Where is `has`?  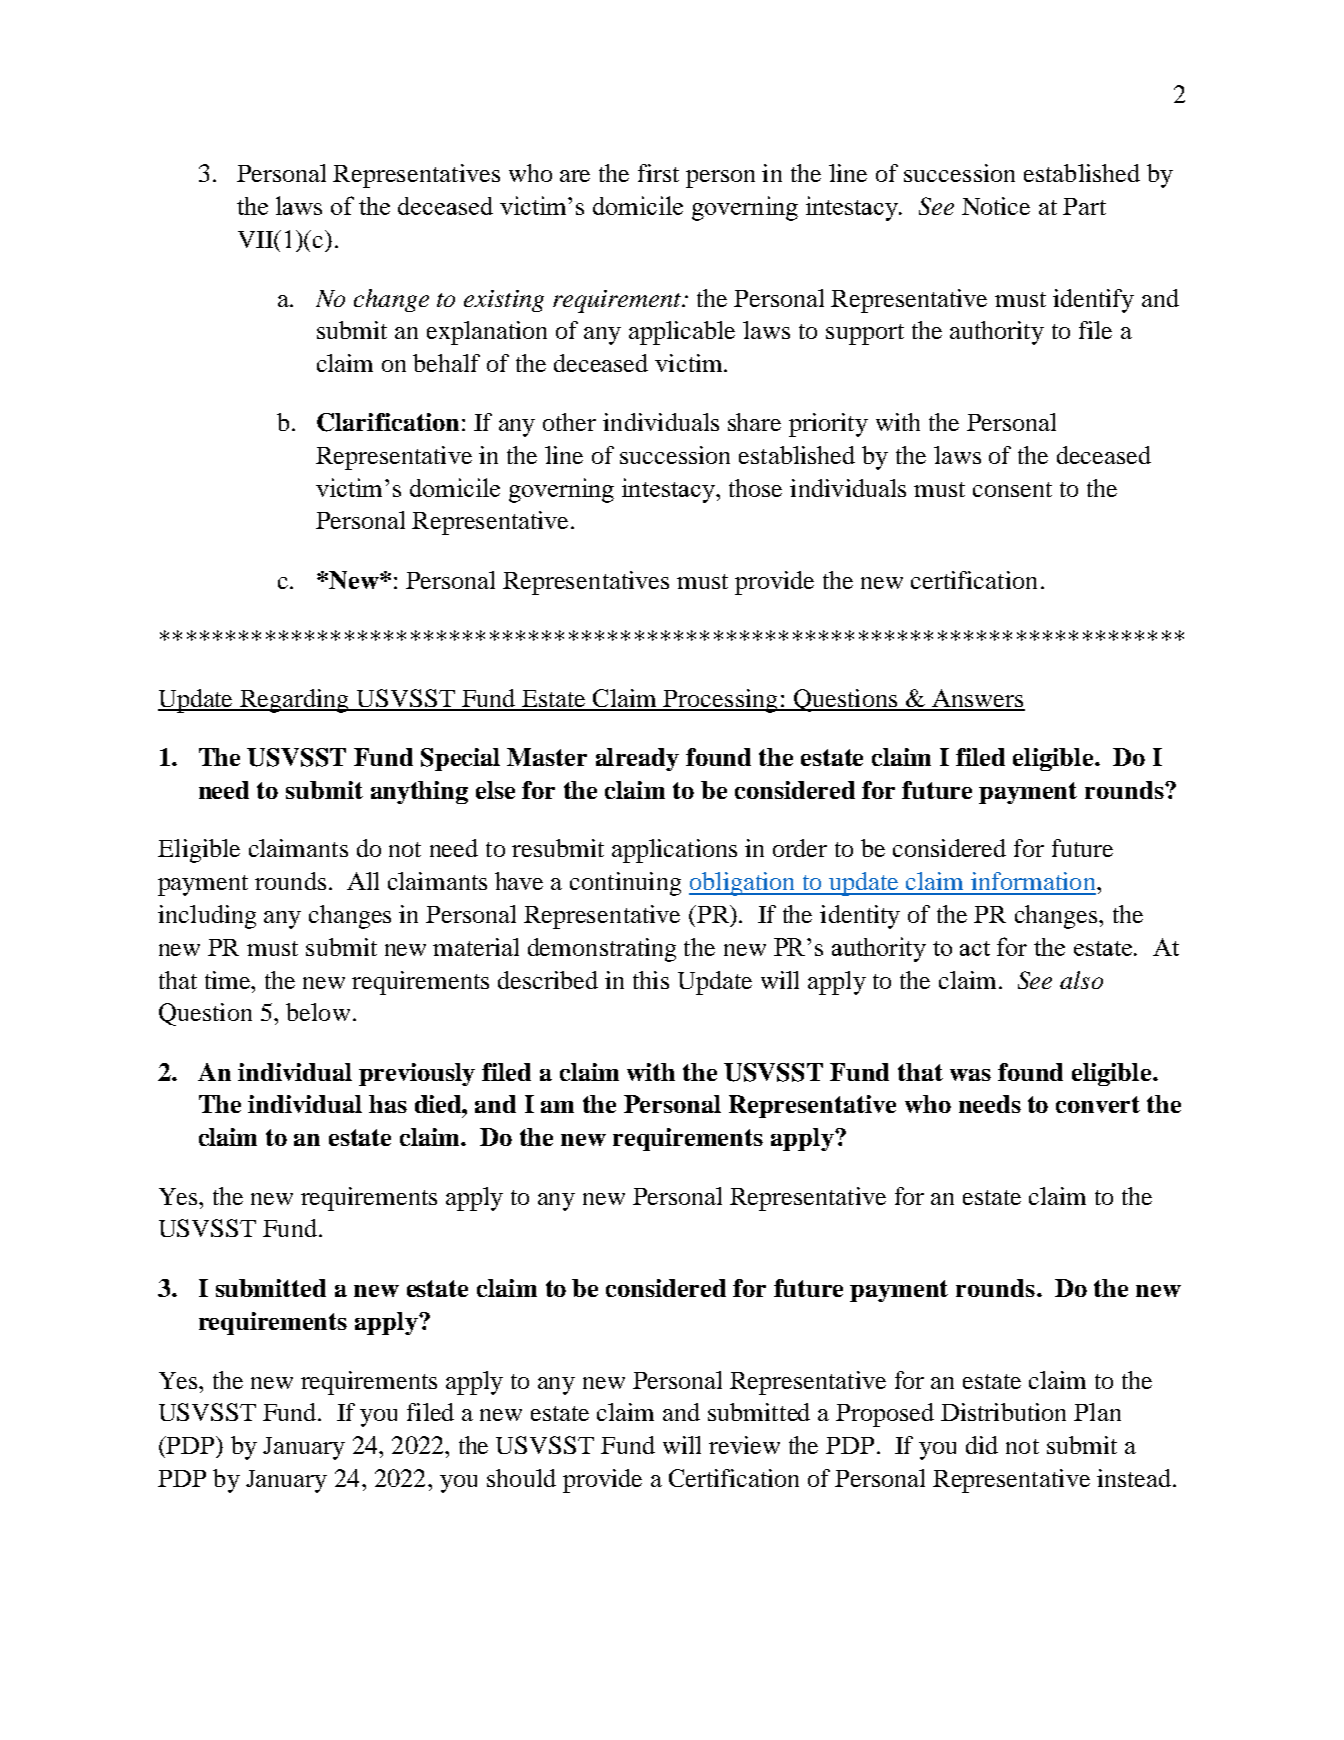 has is located at coordinates (388, 1104).
